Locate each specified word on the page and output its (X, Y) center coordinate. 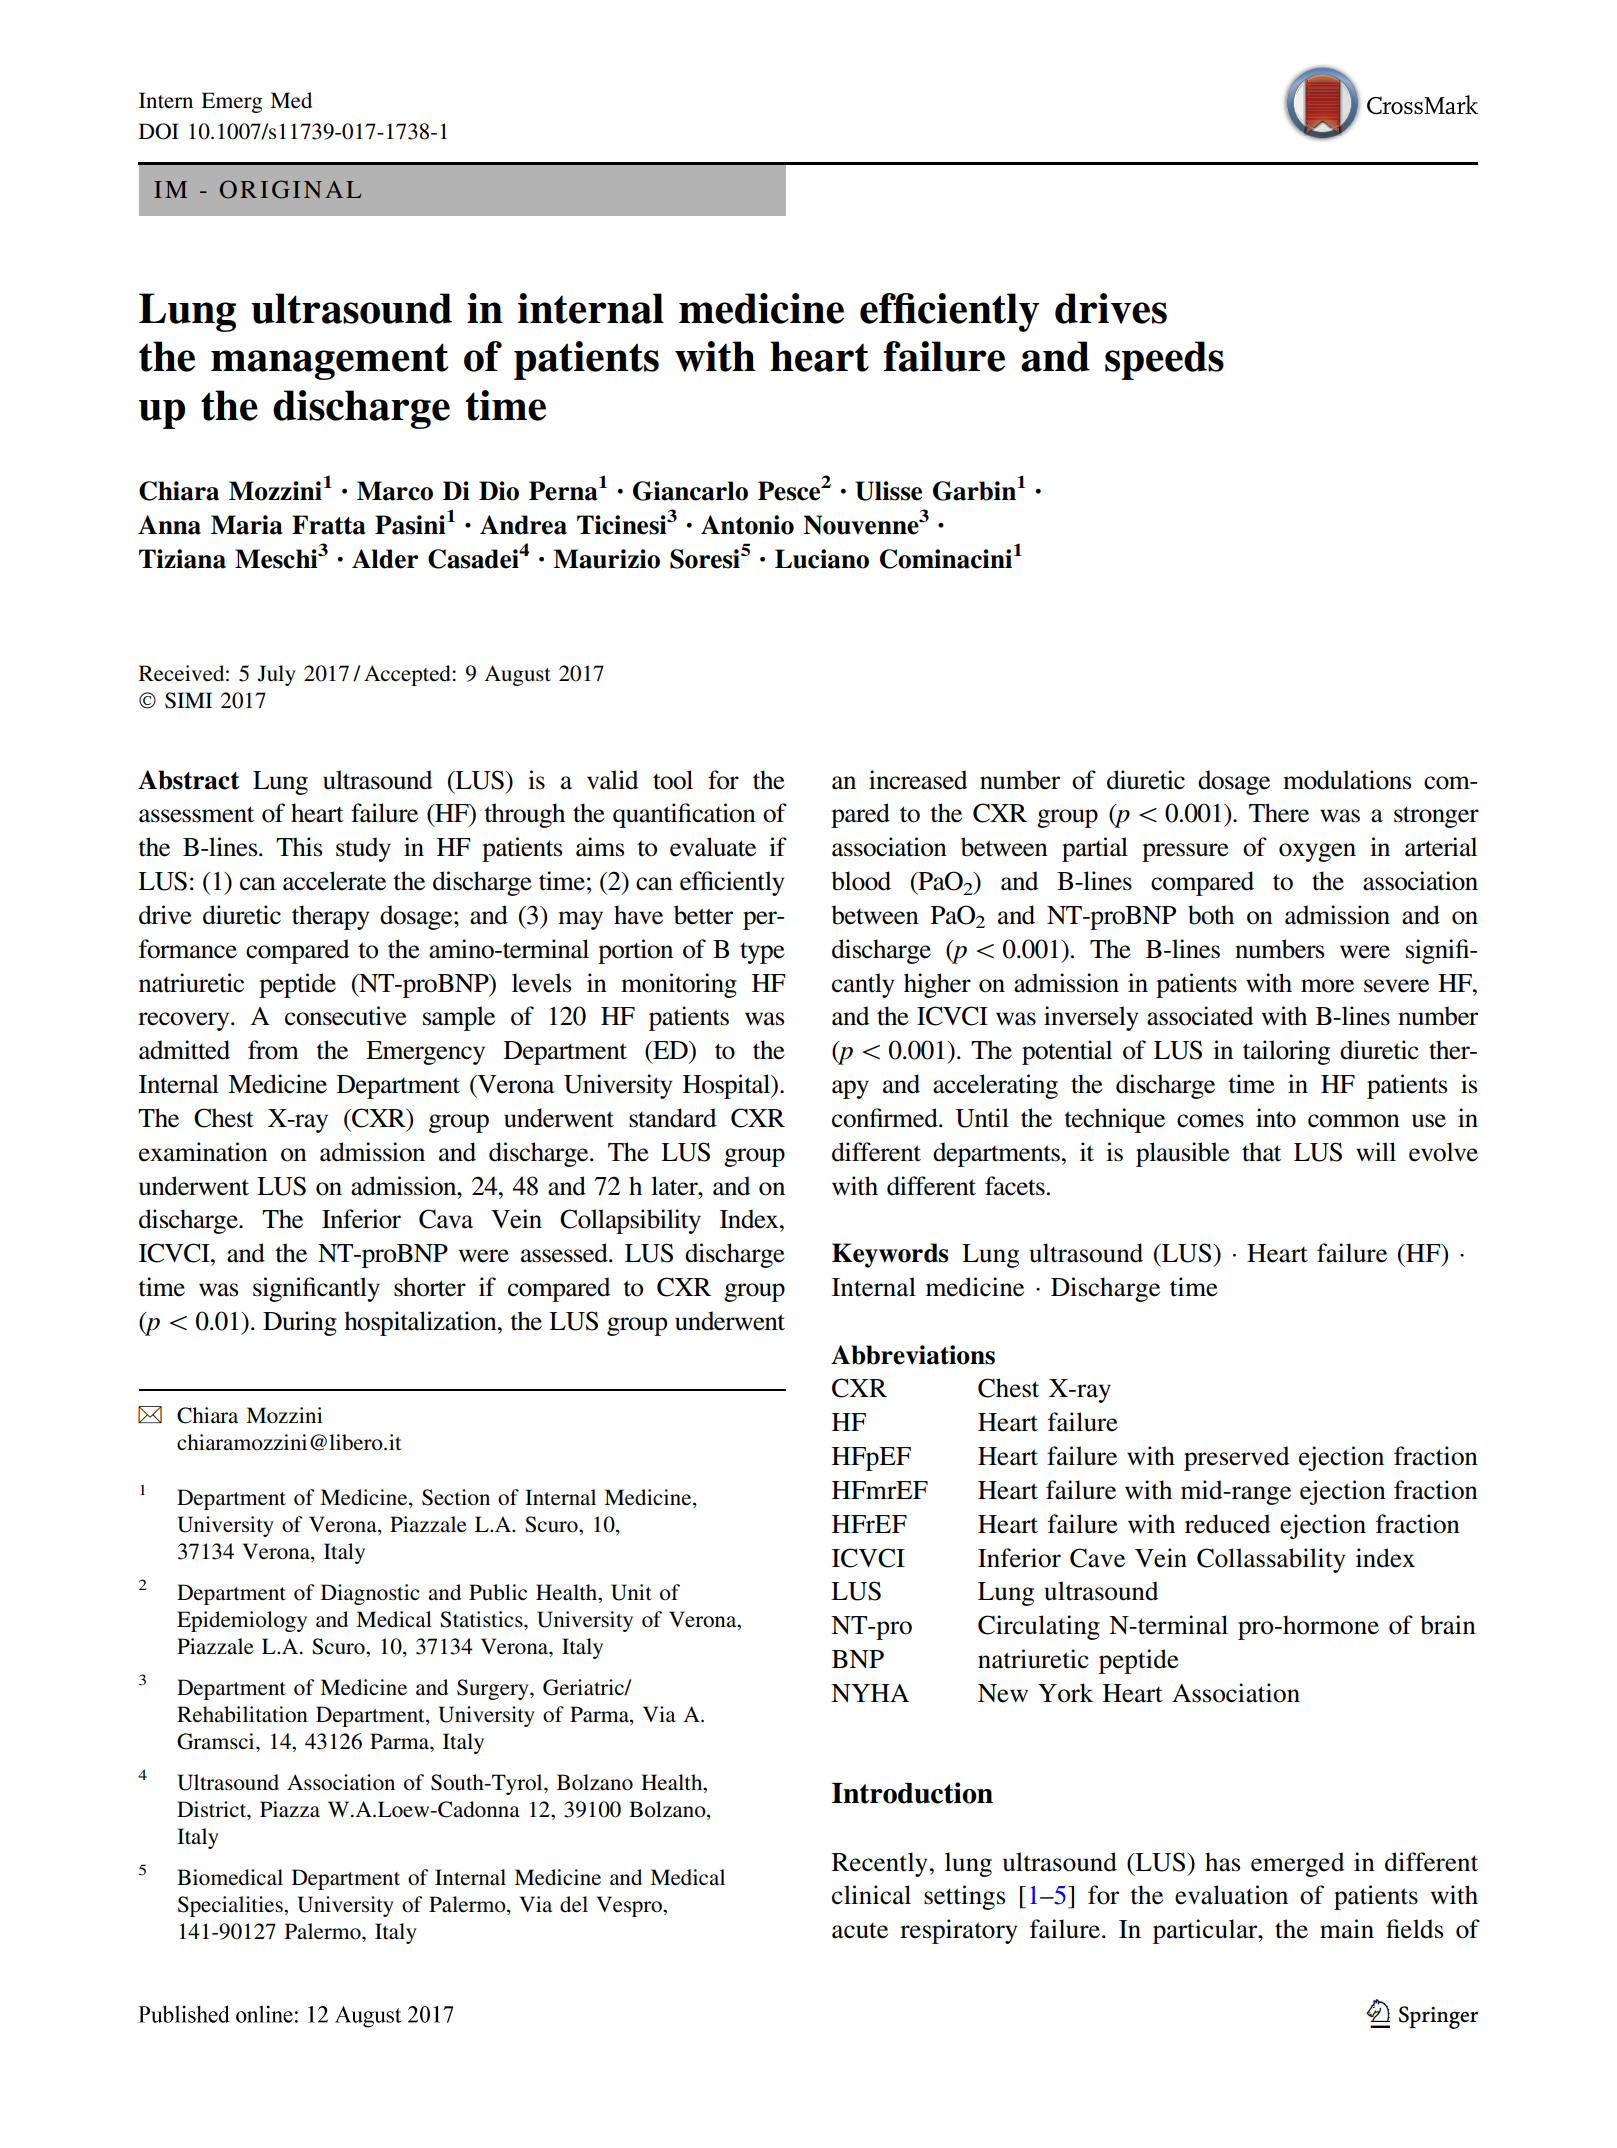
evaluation (1231, 1895)
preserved (1236, 1458)
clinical (871, 1895)
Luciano (822, 559)
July (277, 675)
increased (918, 780)
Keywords (890, 1255)
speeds (1164, 360)
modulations (1347, 780)
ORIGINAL (290, 189)
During (300, 1323)
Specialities (231, 1906)
